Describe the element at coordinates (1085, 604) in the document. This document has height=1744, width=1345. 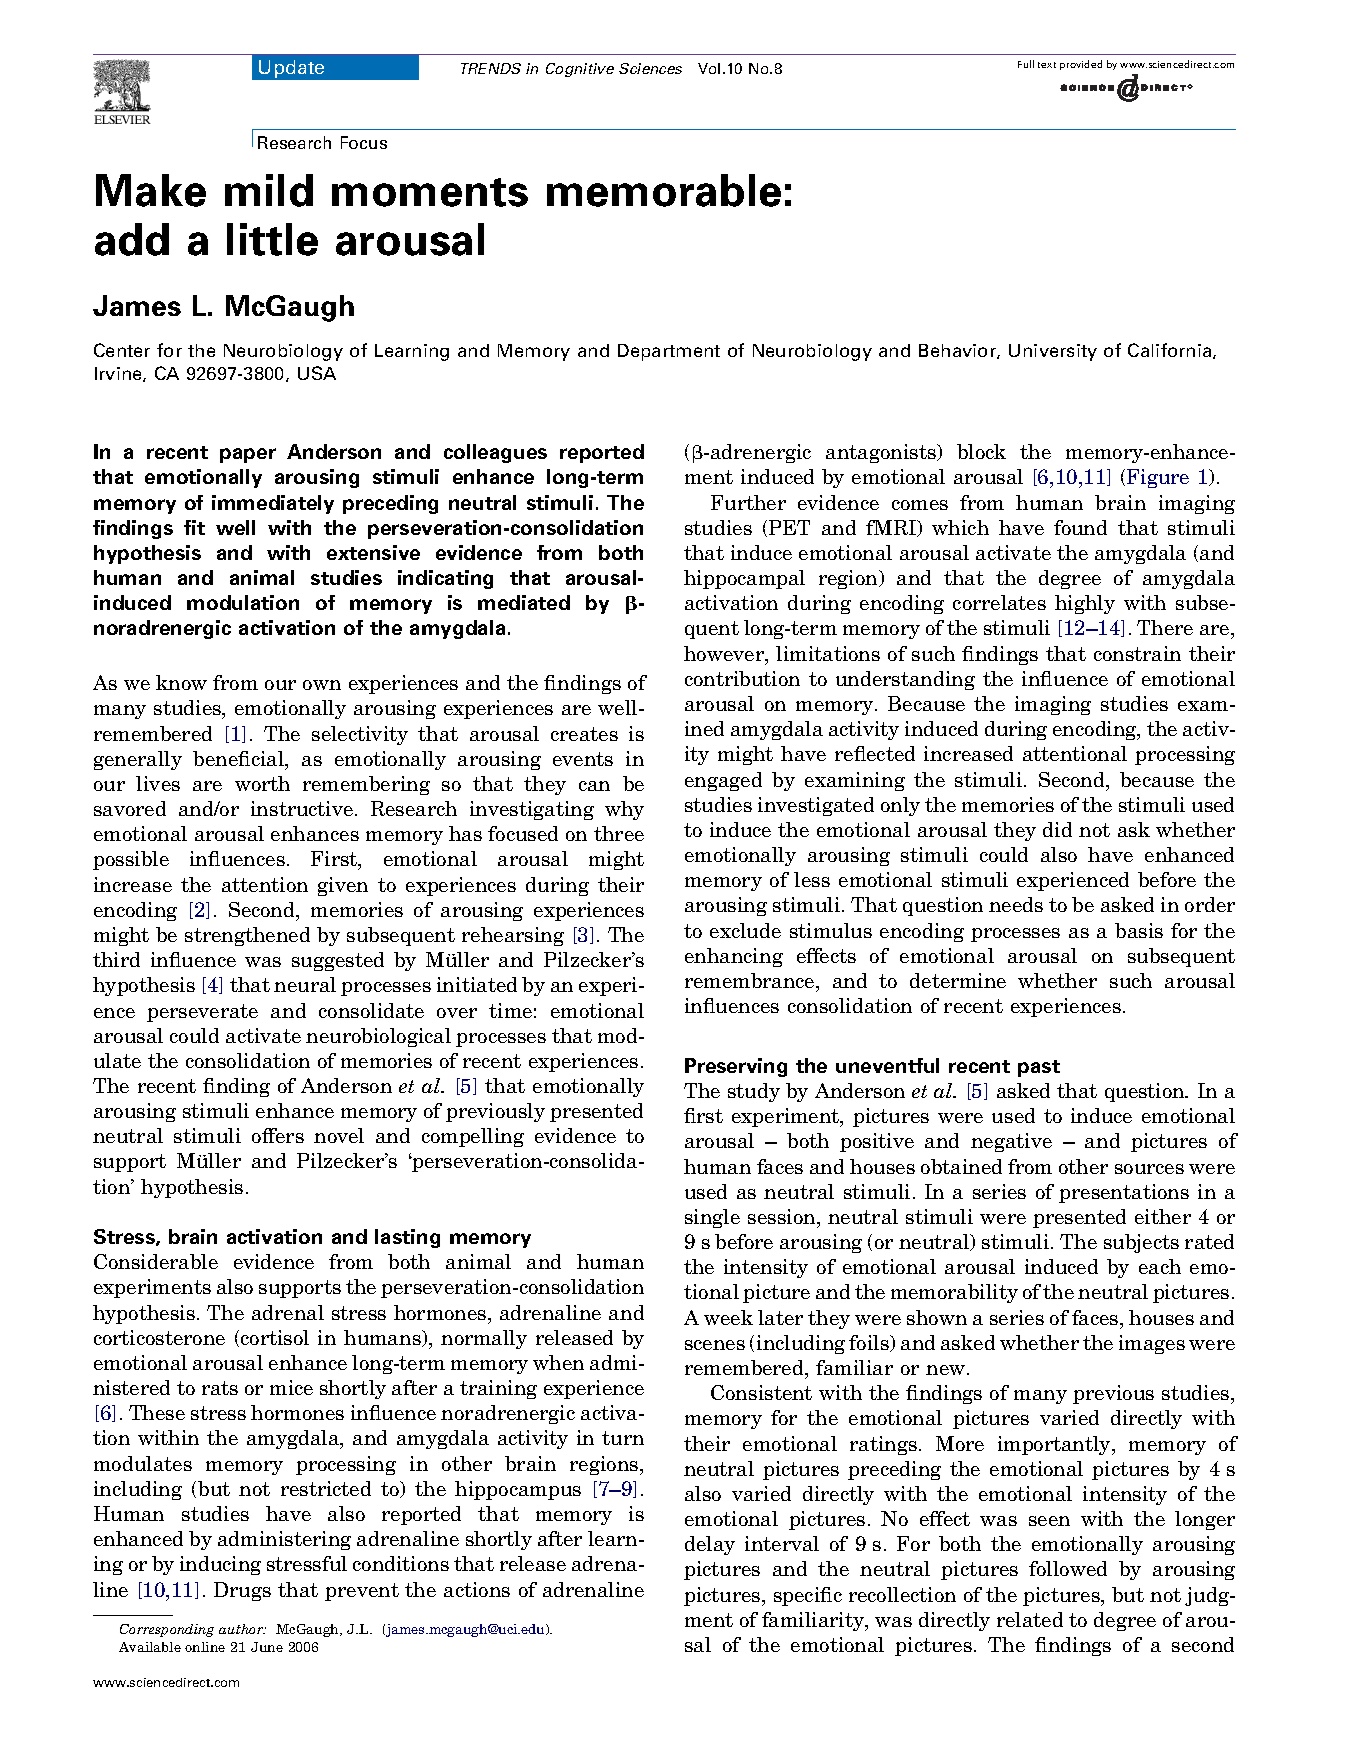
I see `highly` at that location.
